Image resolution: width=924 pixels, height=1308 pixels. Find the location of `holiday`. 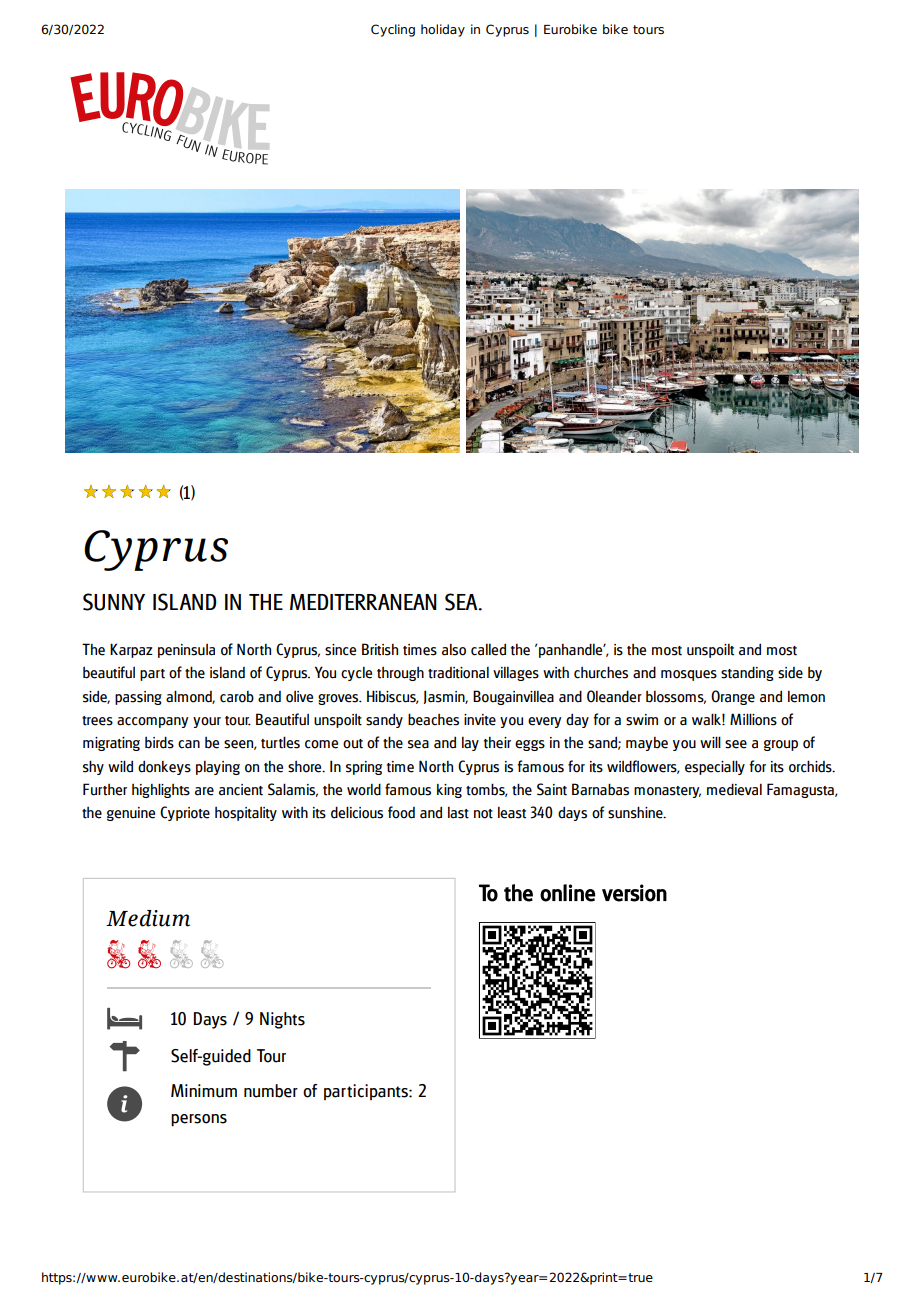

holiday is located at coordinates (443, 30).
